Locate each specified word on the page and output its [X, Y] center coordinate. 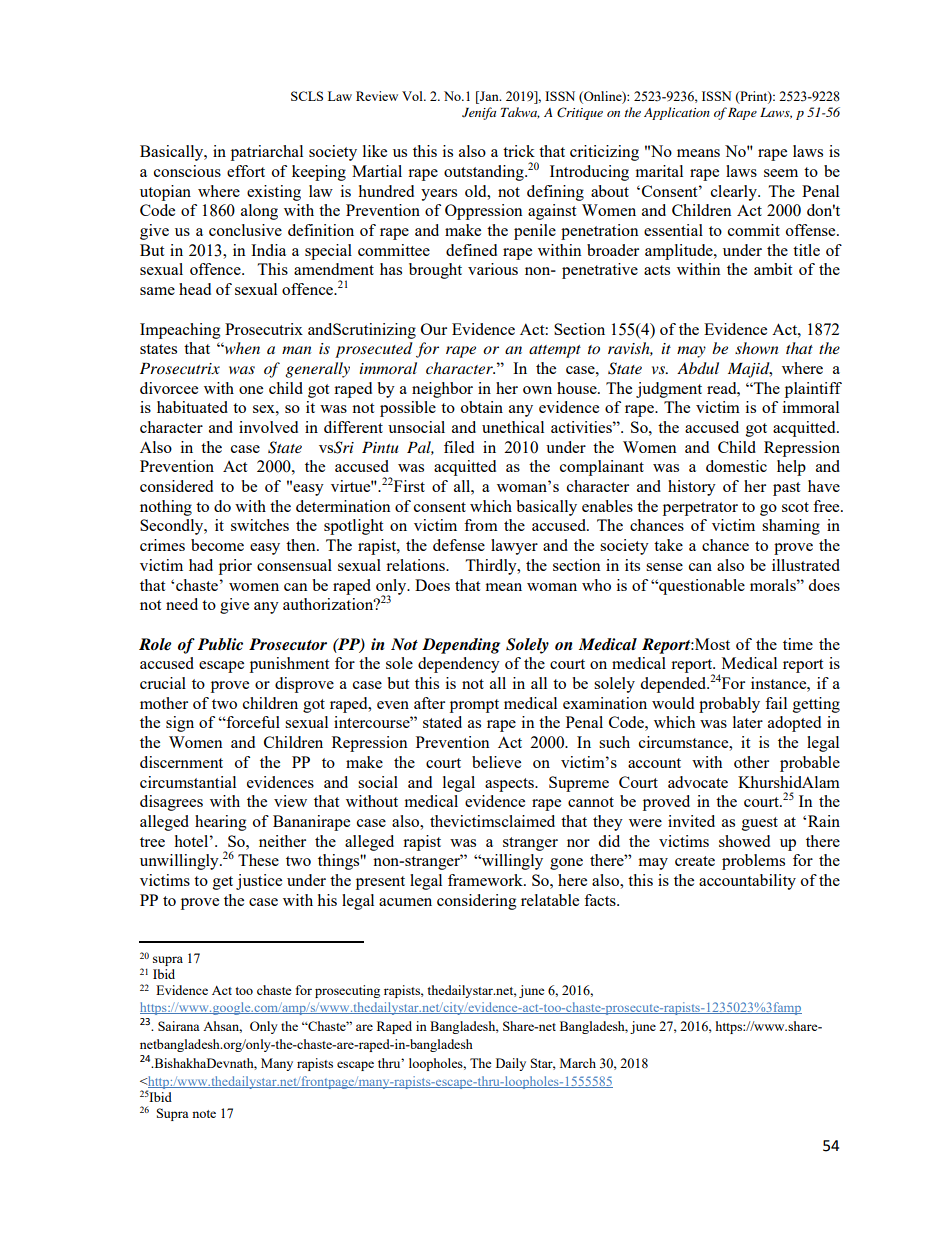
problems [753, 862]
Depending [461, 646]
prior [235, 567]
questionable [701, 587]
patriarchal [267, 153]
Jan [489, 97]
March [578, 1063]
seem [781, 173]
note [204, 1114]
